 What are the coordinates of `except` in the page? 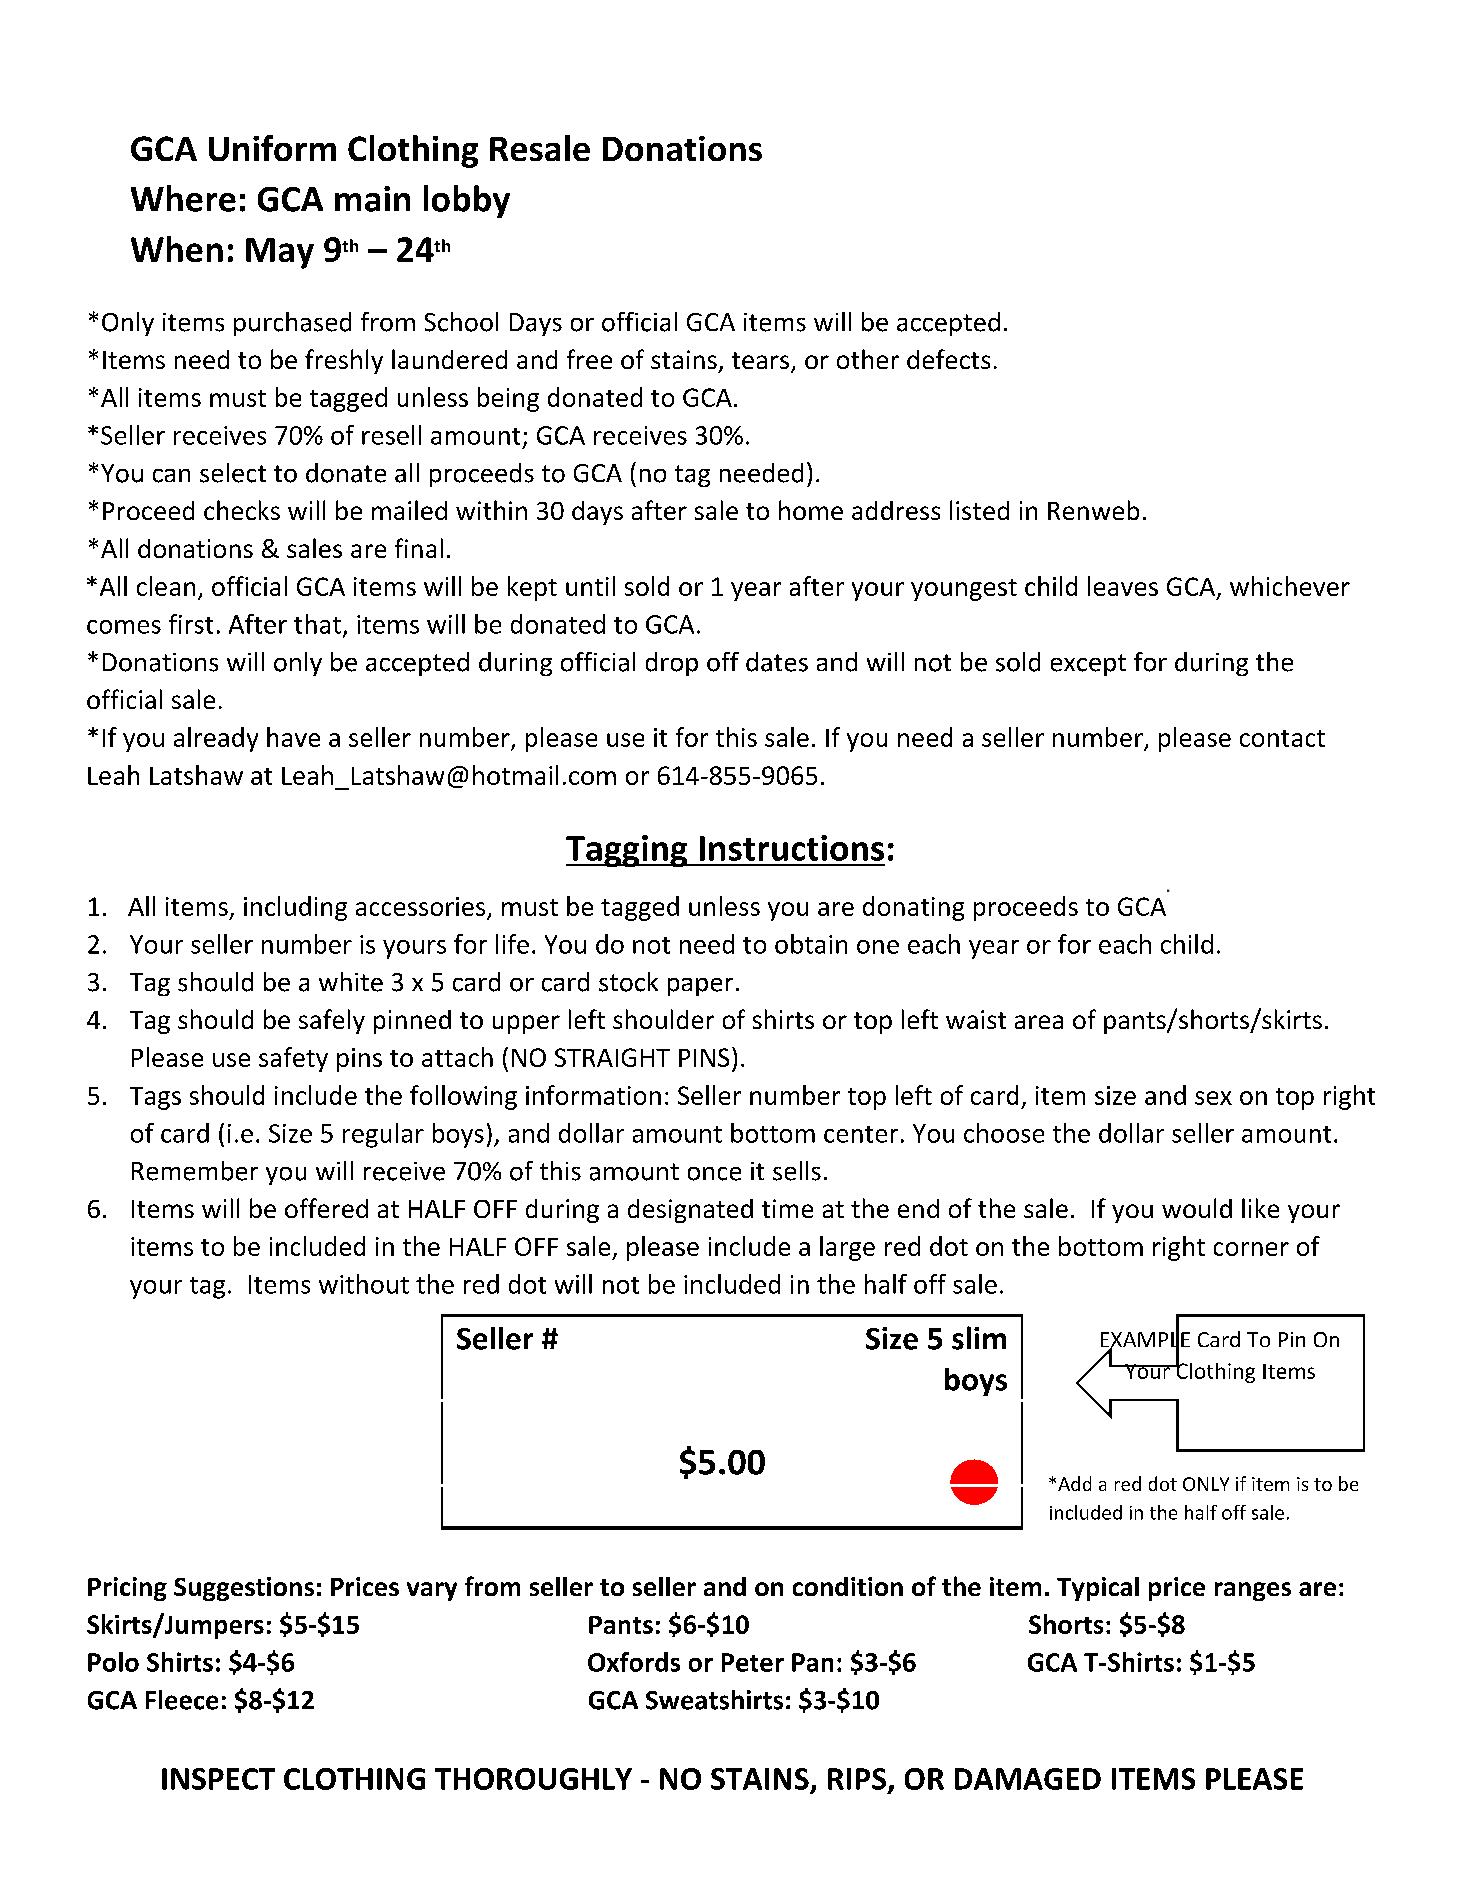 It's located at (1088, 665).
